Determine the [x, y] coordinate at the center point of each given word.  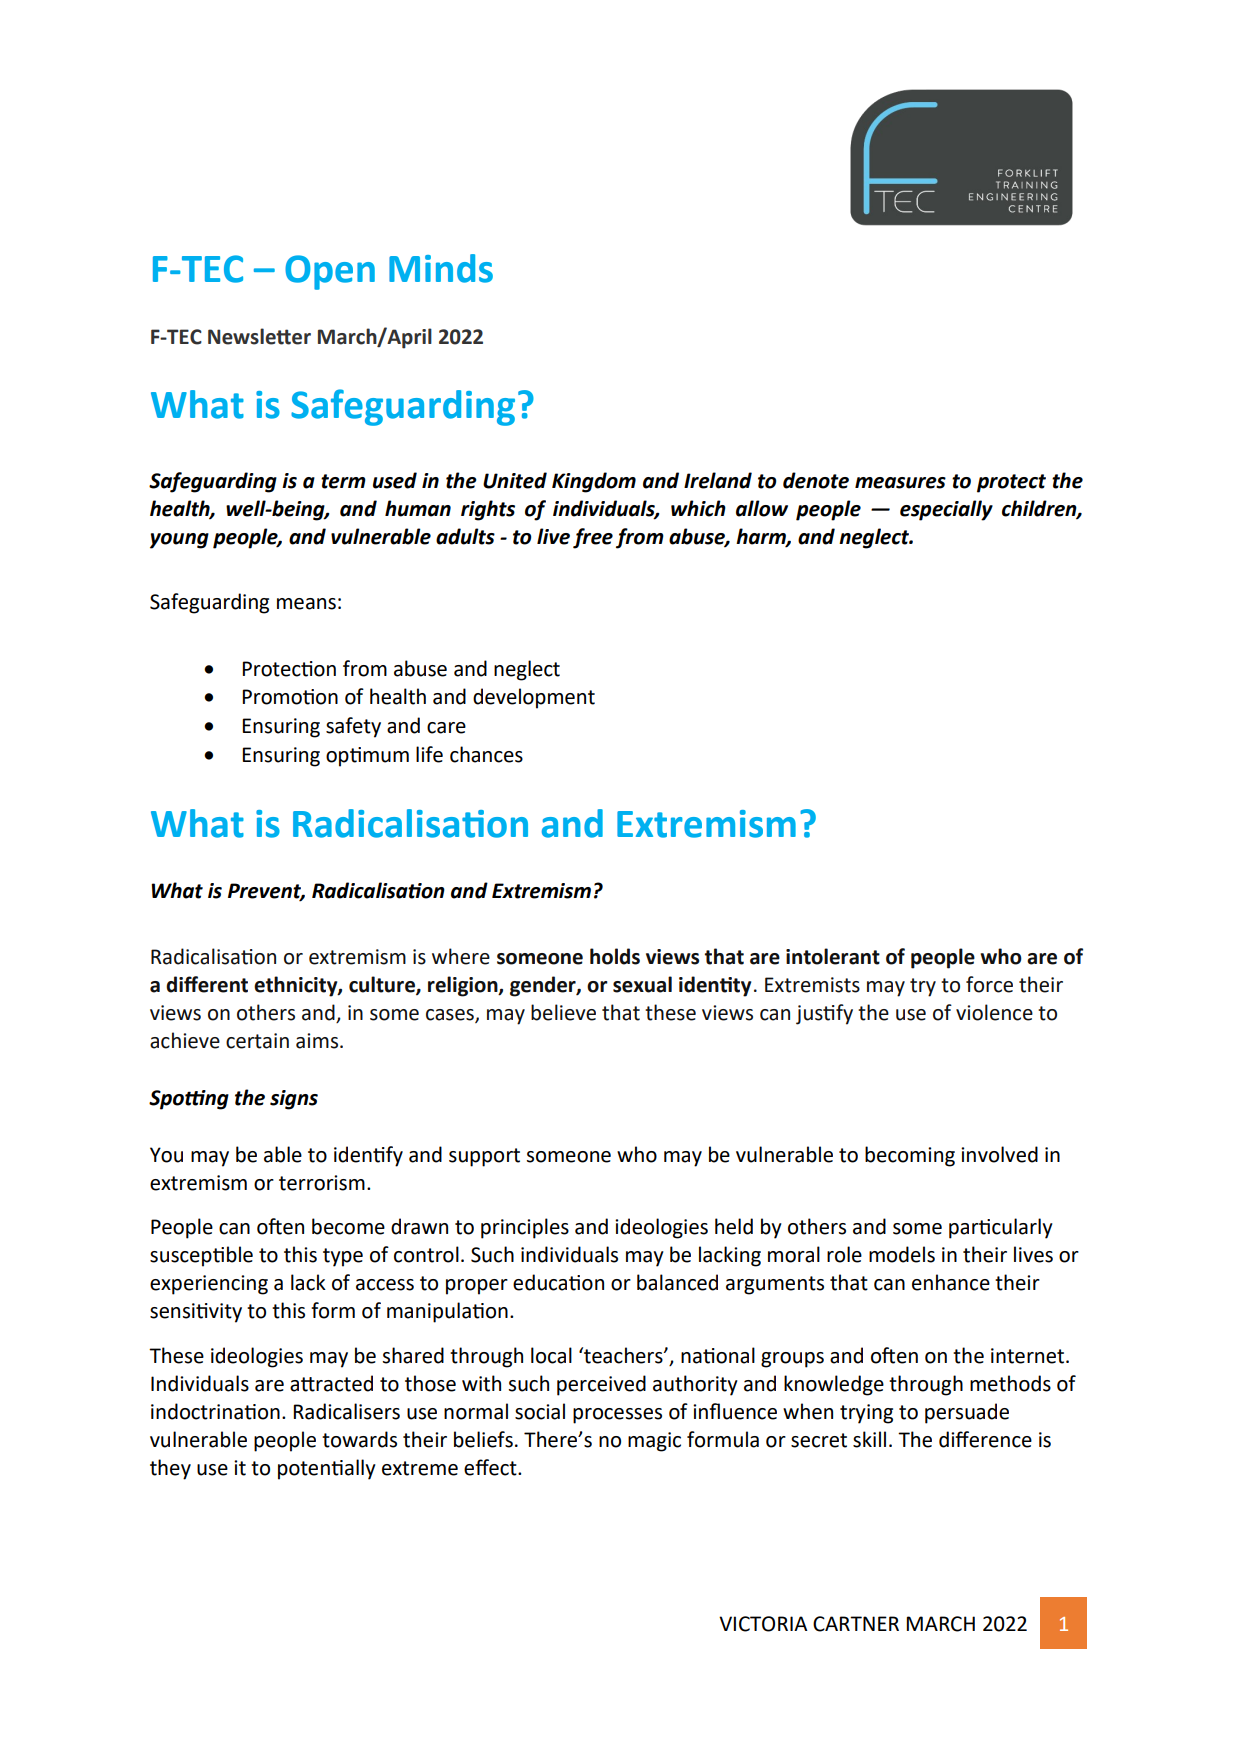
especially [946, 510]
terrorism [322, 1183]
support [484, 1157]
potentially [327, 1469]
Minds [441, 268]
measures [900, 483]
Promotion [290, 697]
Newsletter [259, 336]
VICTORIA [763, 1624]
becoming [910, 1156]
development [534, 698]
